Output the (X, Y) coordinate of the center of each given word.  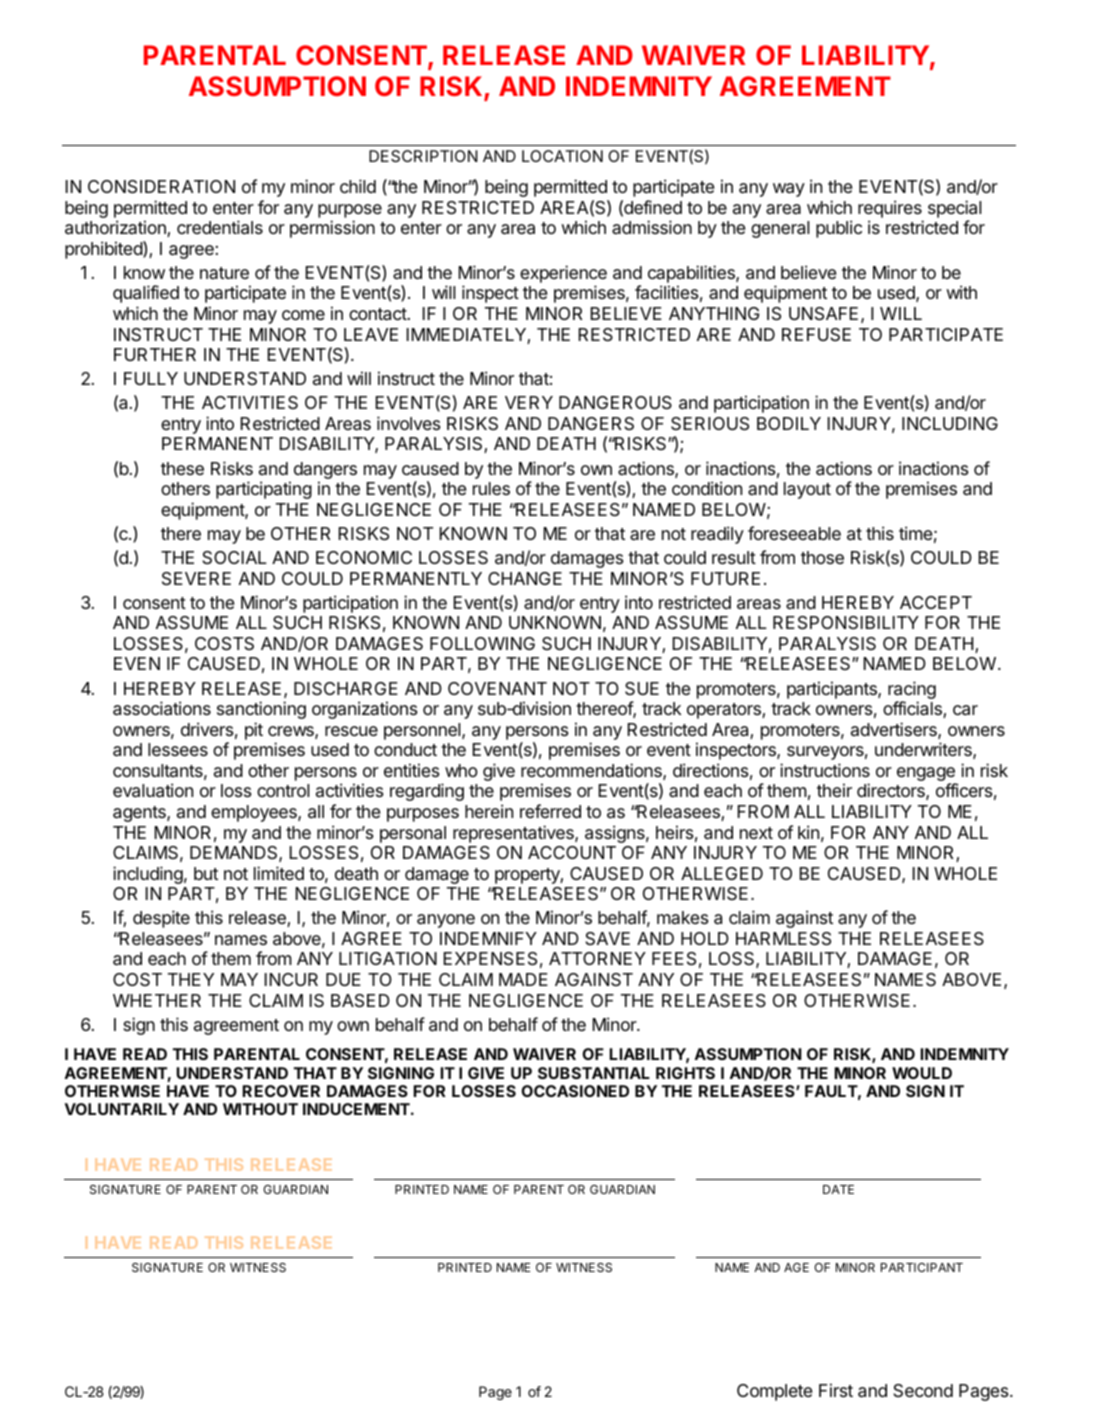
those (822, 557)
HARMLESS (783, 939)
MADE (523, 979)
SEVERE (196, 579)
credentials (220, 227)
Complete (774, 1392)
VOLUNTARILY (122, 1109)
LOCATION (562, 156)
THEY (191, 979)
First (836, 1390)
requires (890, 209)
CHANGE (525, 578)
